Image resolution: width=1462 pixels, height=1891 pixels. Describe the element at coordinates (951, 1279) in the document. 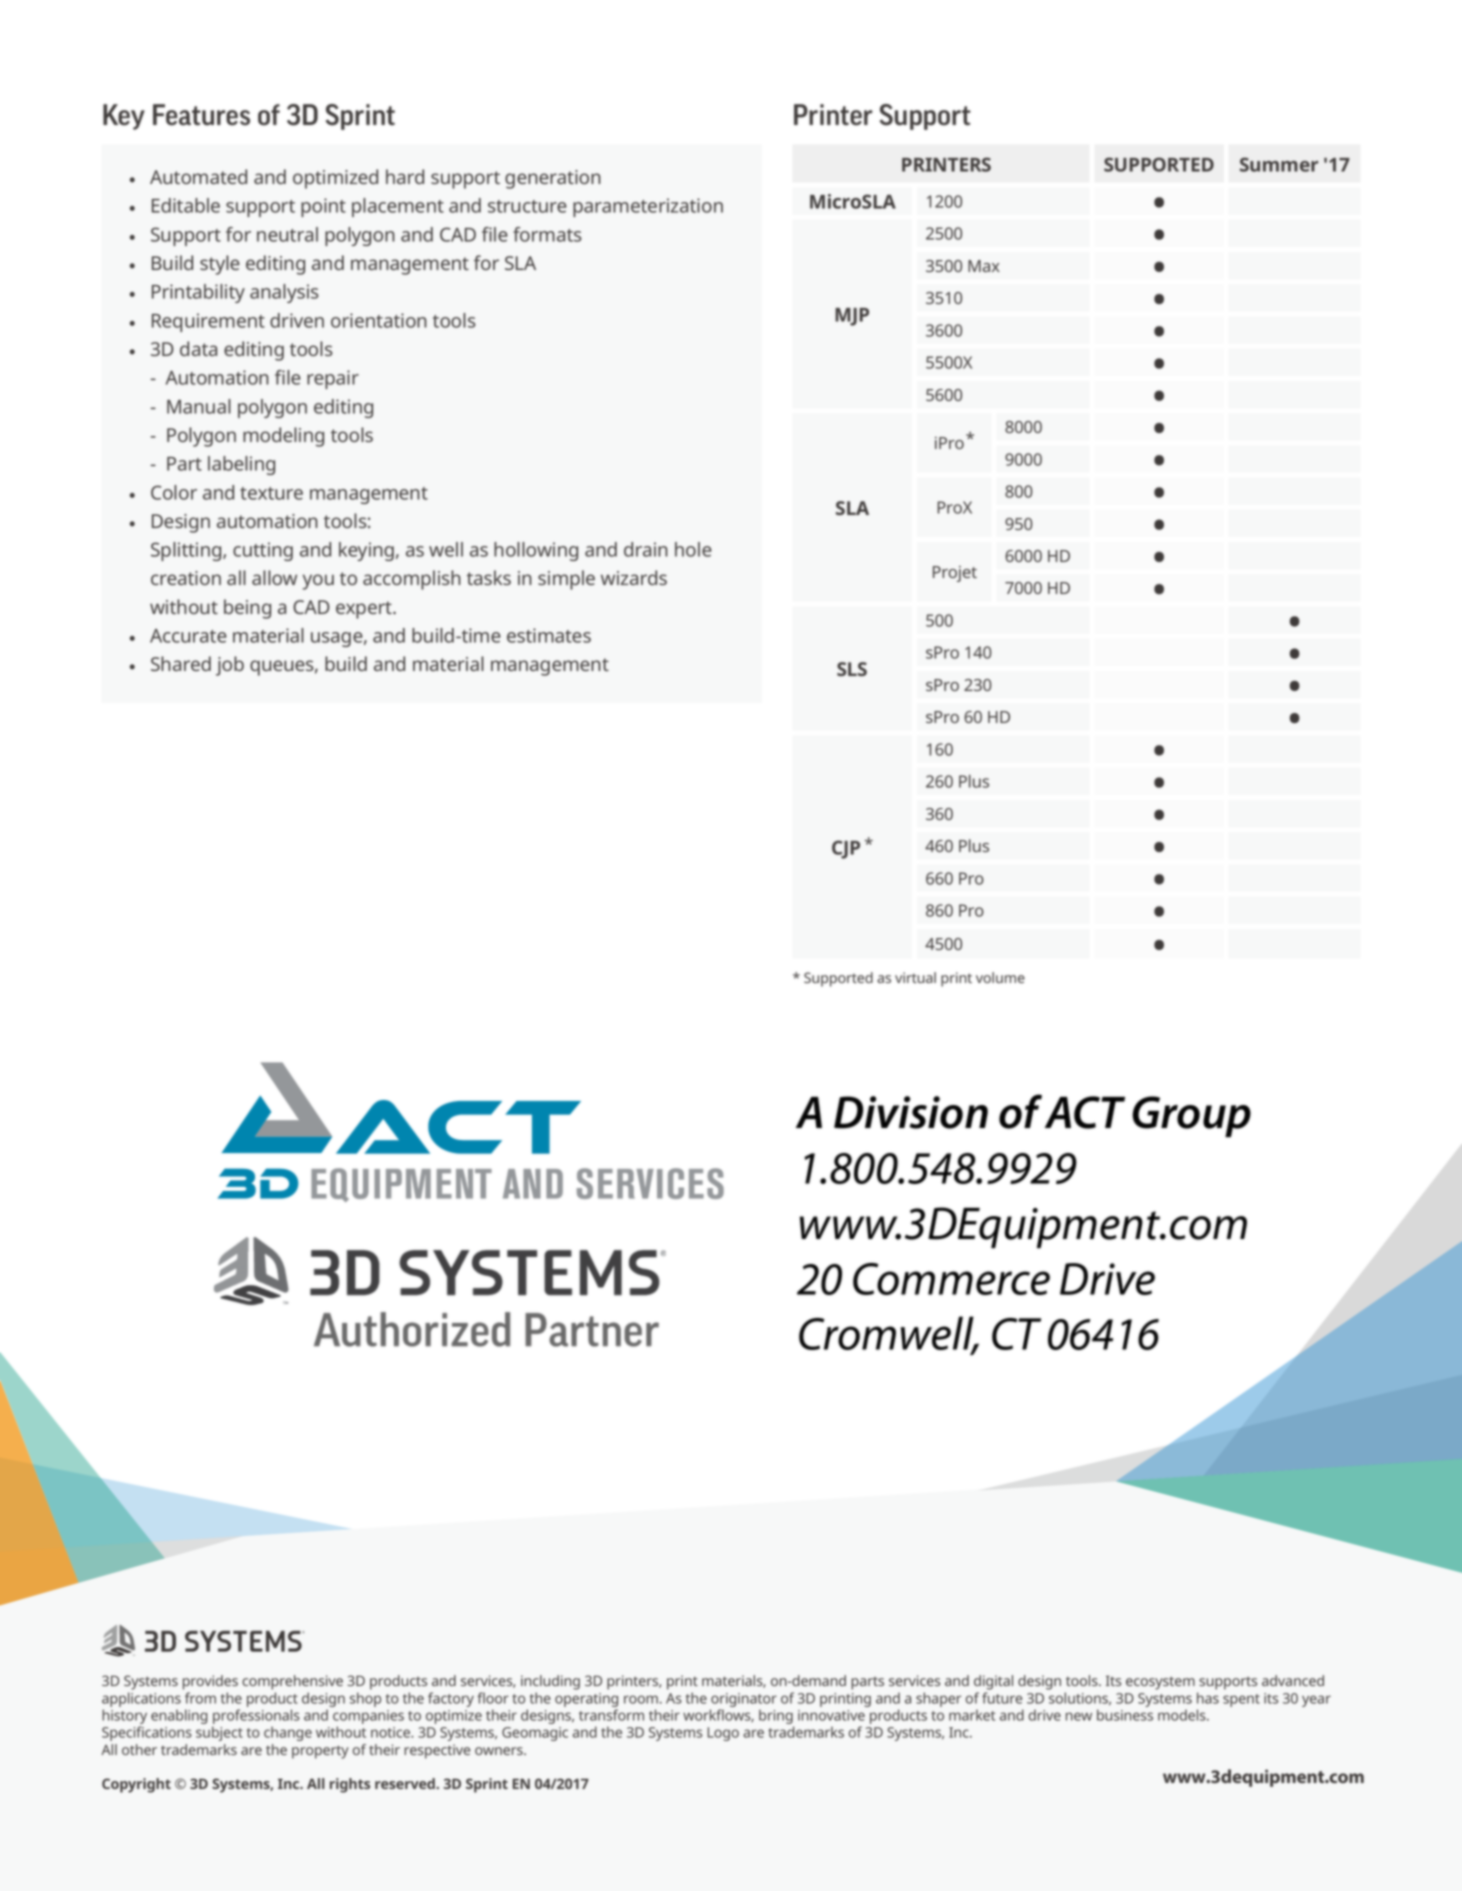

I see `Commerce` at that location.
